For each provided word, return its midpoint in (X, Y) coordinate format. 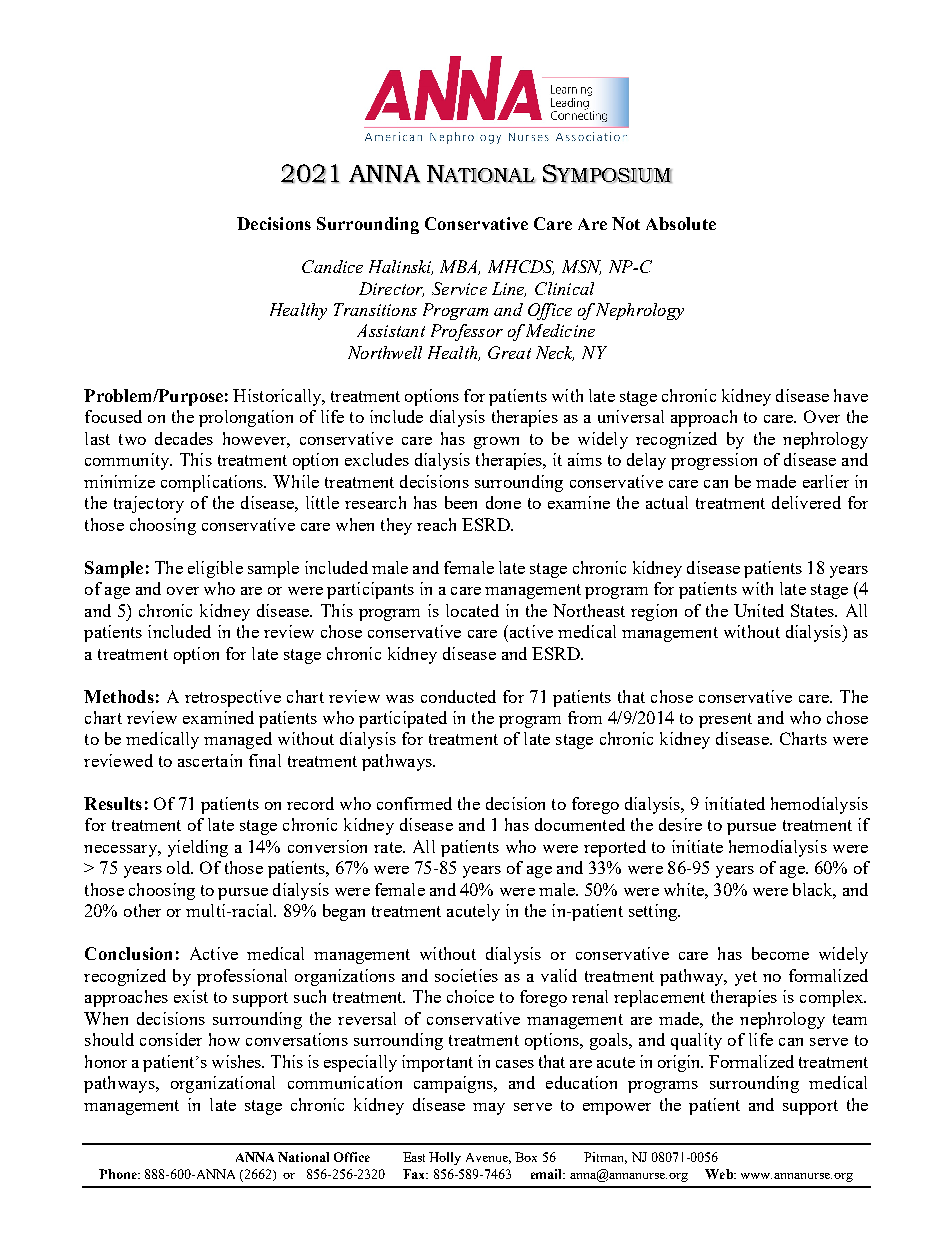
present (725, 720)
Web (720, 1174)
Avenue (488, 1158)
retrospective (233, 698)
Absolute (681, 223)
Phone (119, 1174)
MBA (460, 267)
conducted (458, 696)
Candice (332, 266)
